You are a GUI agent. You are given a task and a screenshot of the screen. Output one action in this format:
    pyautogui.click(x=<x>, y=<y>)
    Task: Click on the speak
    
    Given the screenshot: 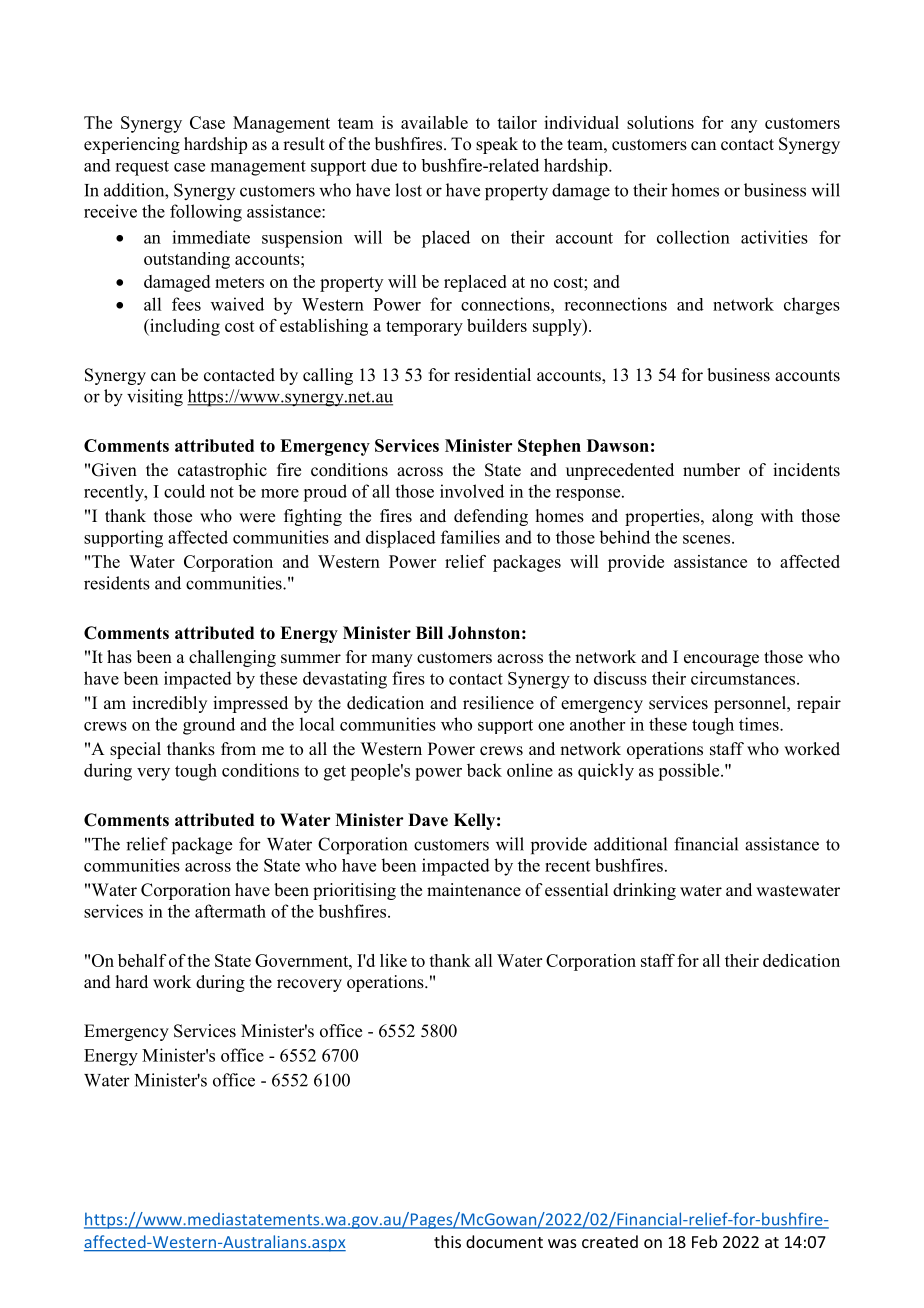 What is the action you would take?
    pyautogui.click(x=497, y=145)
